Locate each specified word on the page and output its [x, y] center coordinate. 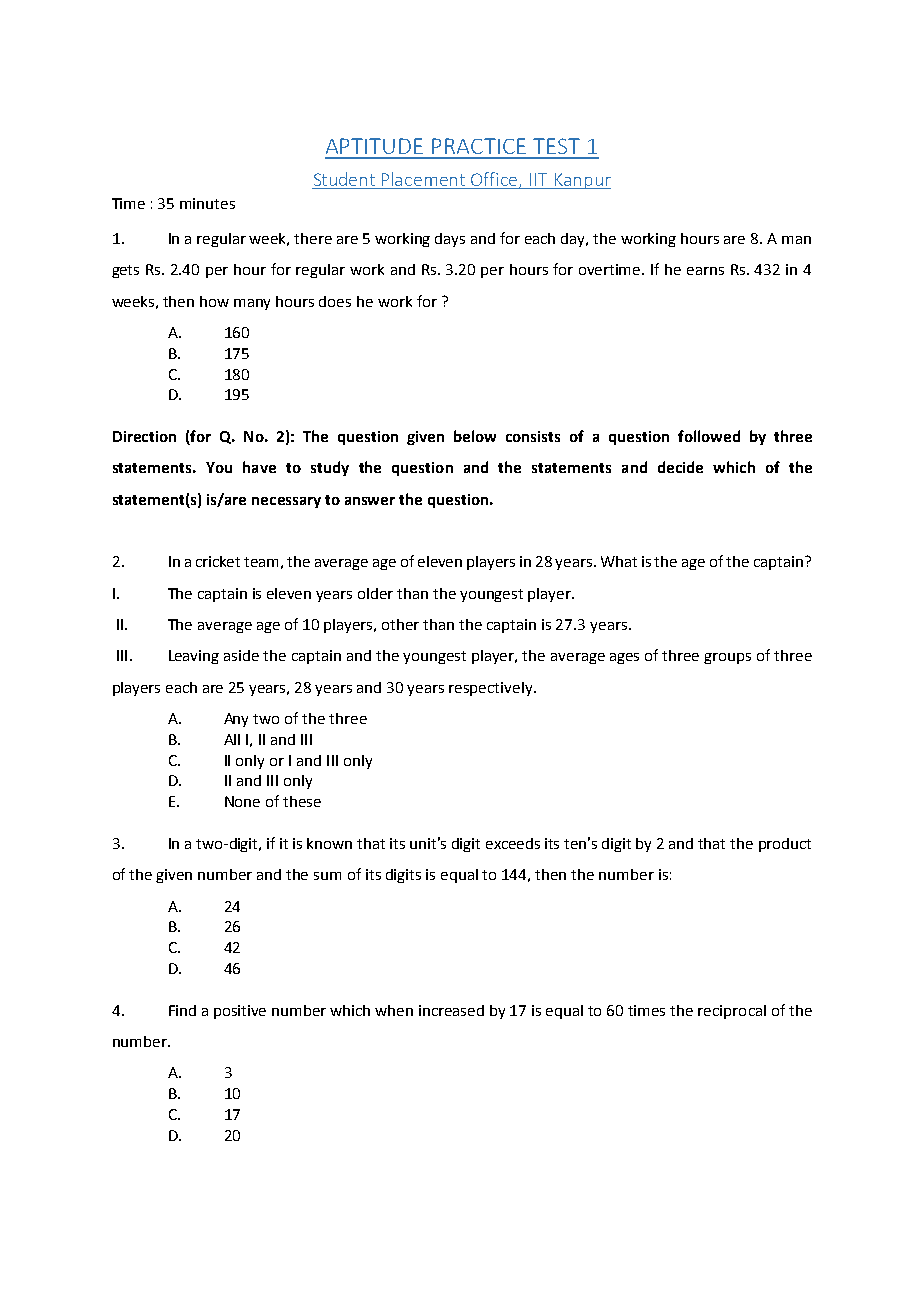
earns [705, 271]
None [242, 801]
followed [709, 436]
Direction [144, 436]
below [475, 436]
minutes [207, 203]
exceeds [513, 843]
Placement [423, 179]
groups [727, 658]
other [400, 624]
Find [182, 1010]
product [785, 845]
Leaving [194, 657]
